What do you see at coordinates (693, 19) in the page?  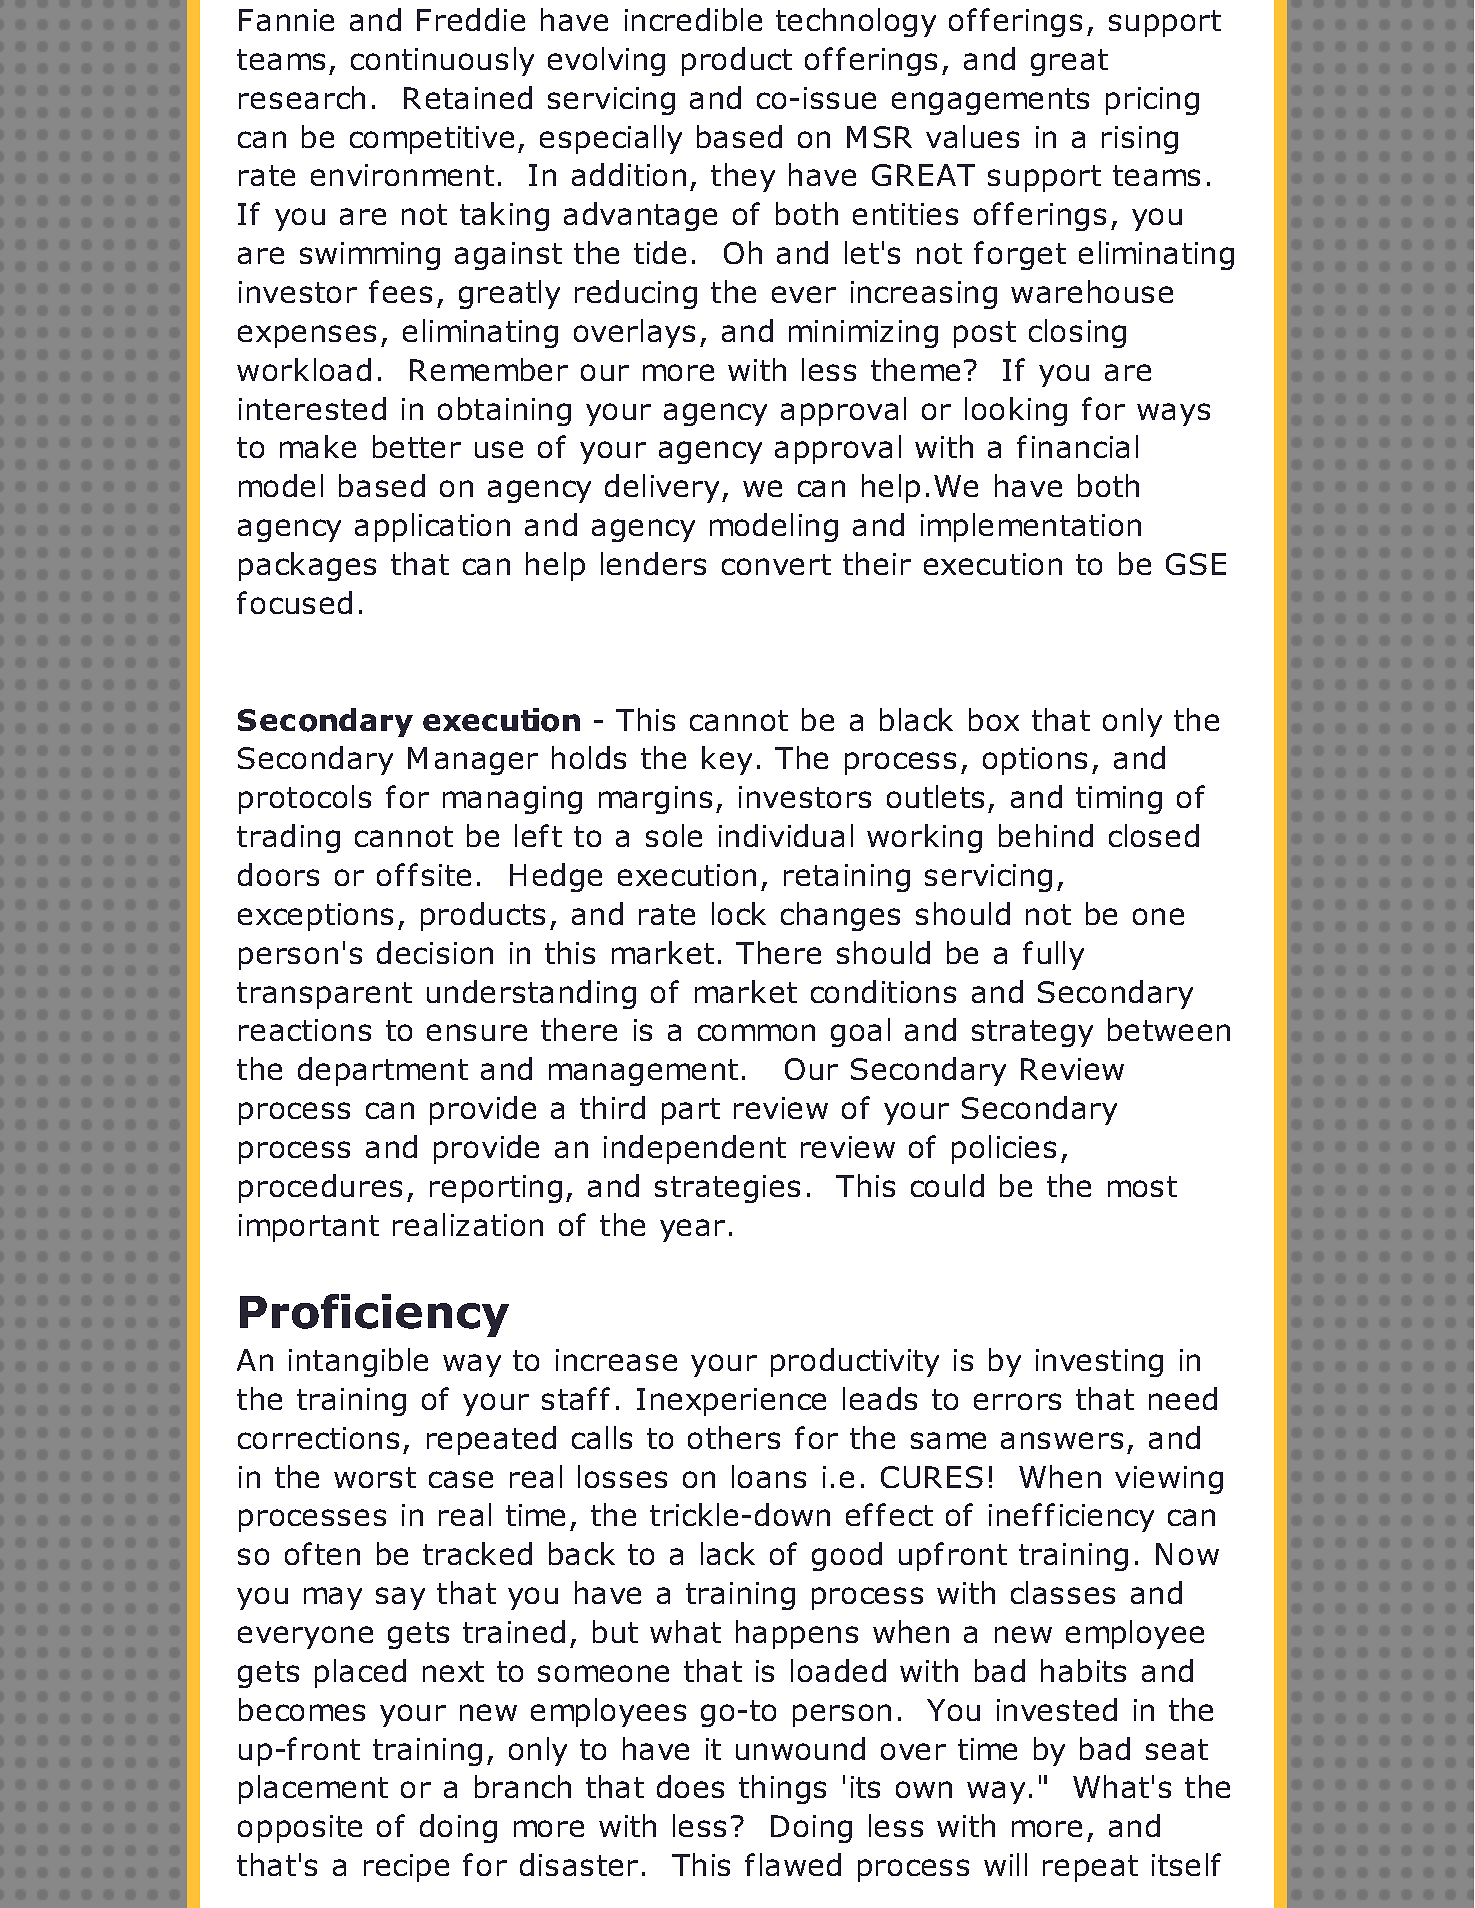 I see `incredible` at bounding box center [693, 19].
